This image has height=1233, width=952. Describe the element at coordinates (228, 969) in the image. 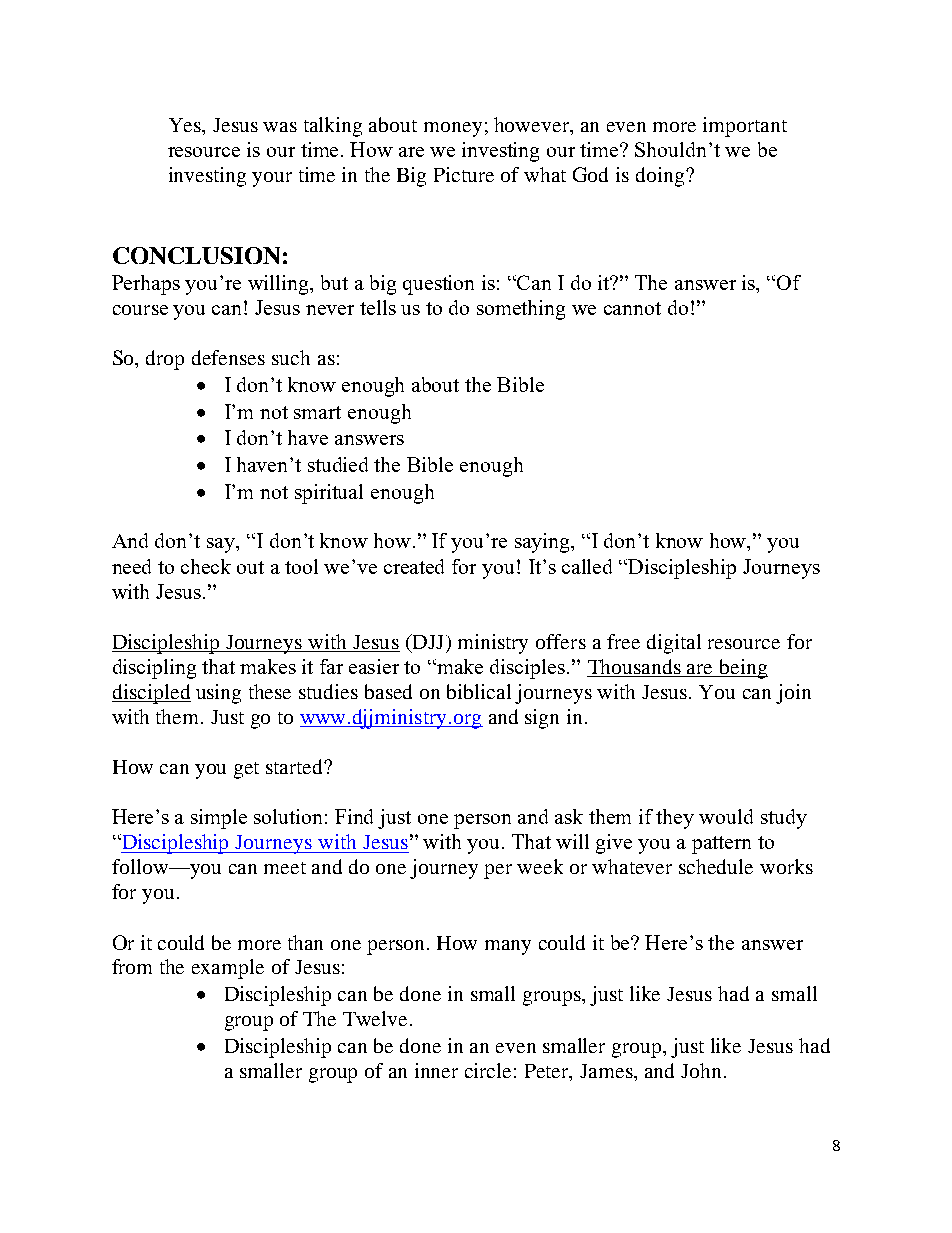

I see `example` at that location.
